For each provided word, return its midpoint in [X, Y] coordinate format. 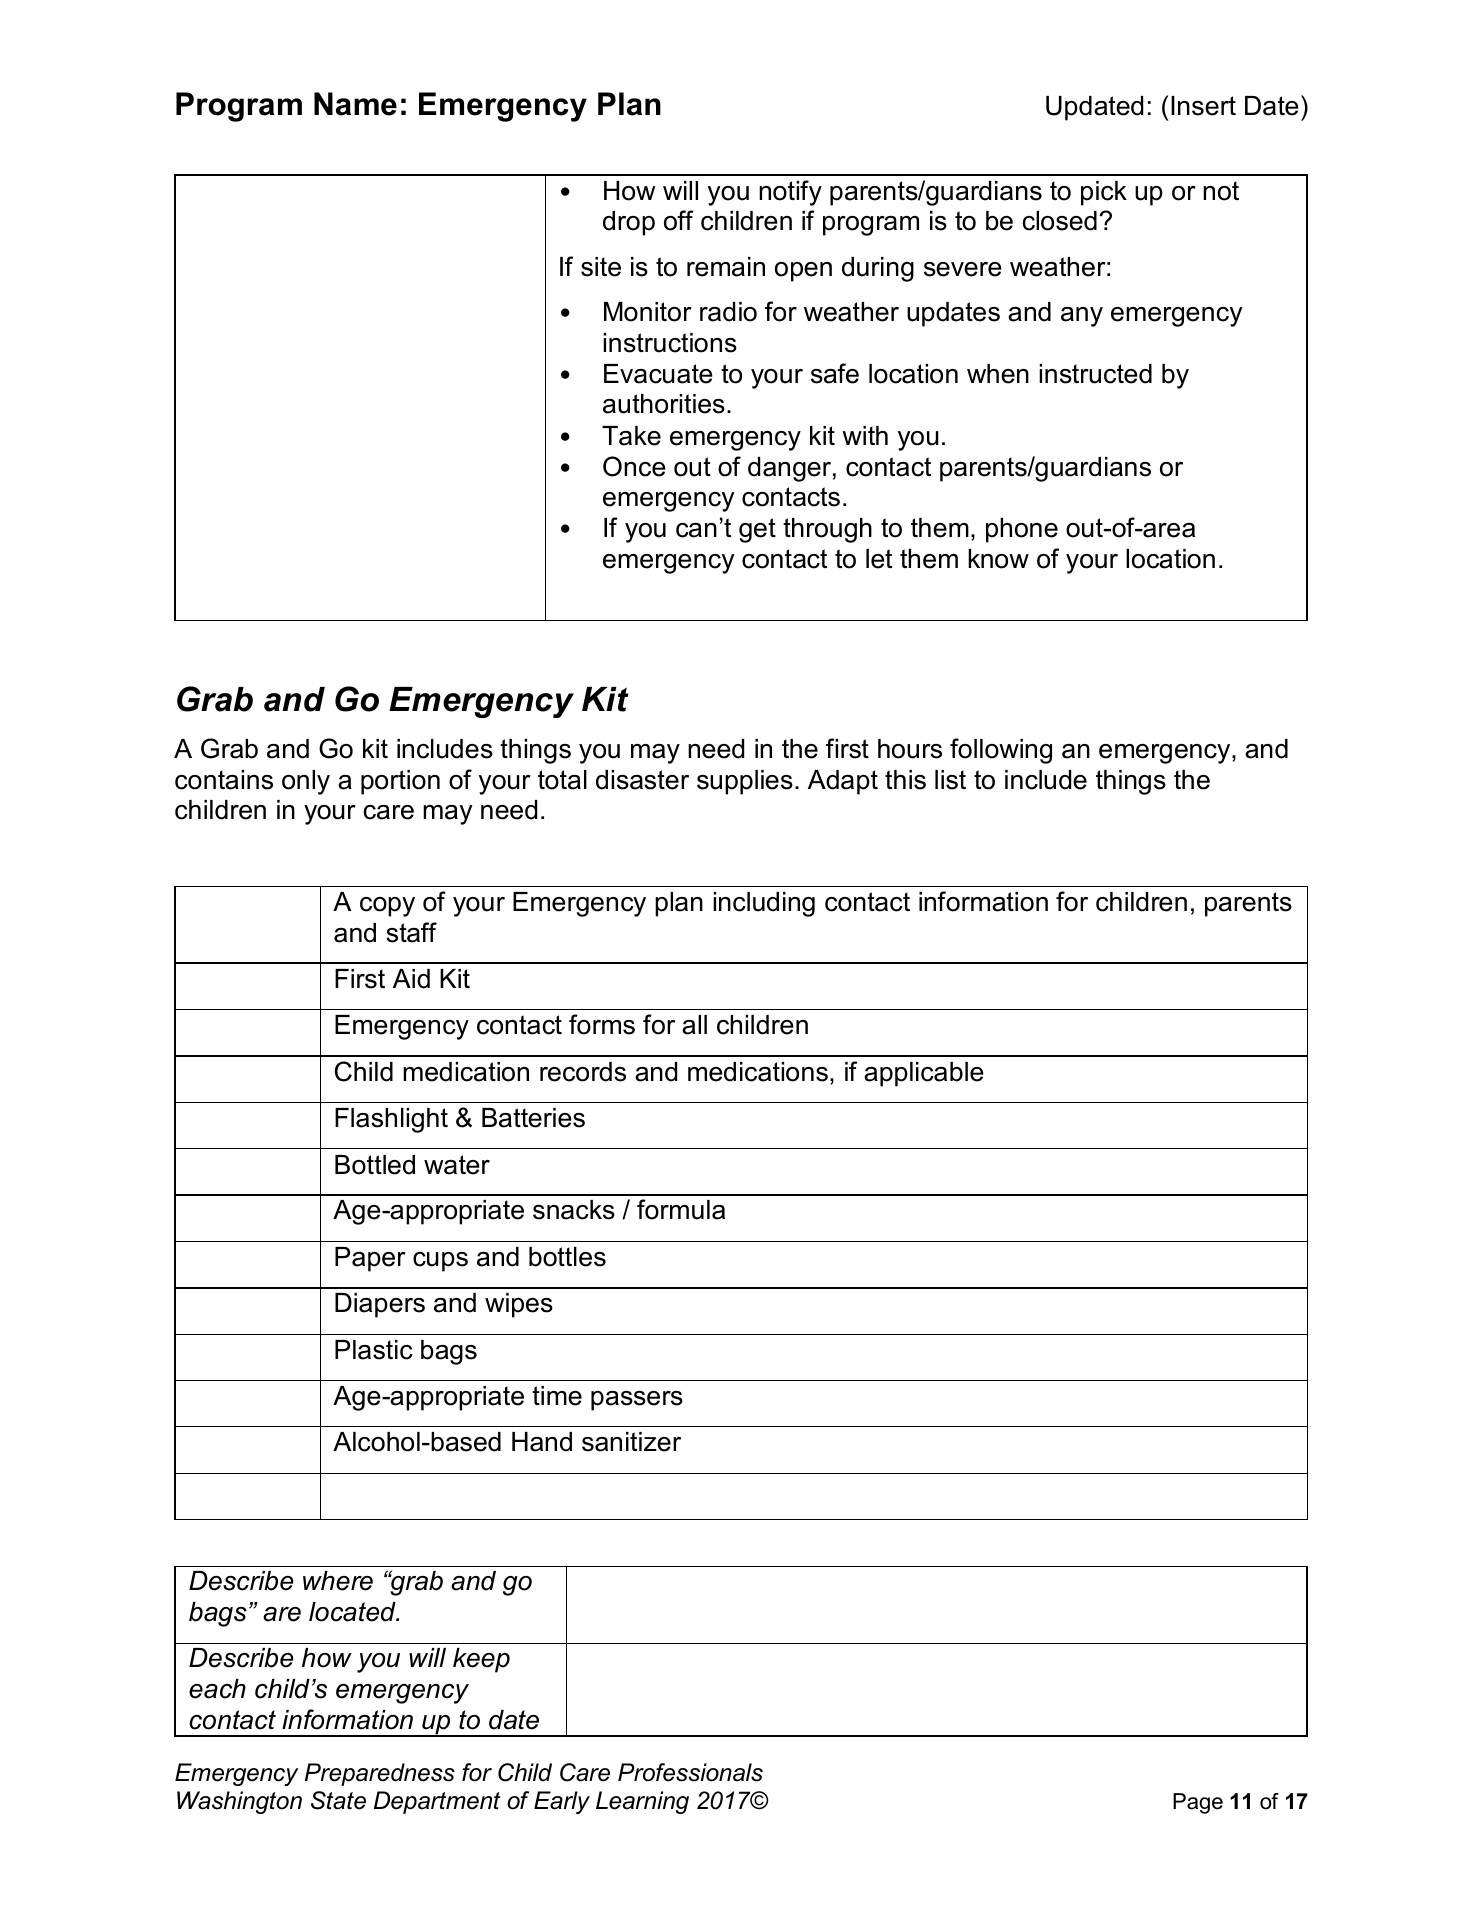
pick [1104, 193]
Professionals [690, 1772]
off [679, 220]
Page [1198, 1803]
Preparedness [380, 1774]
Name [355, 104]
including [764, 904]
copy [387, 907]
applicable [924, 1074]
